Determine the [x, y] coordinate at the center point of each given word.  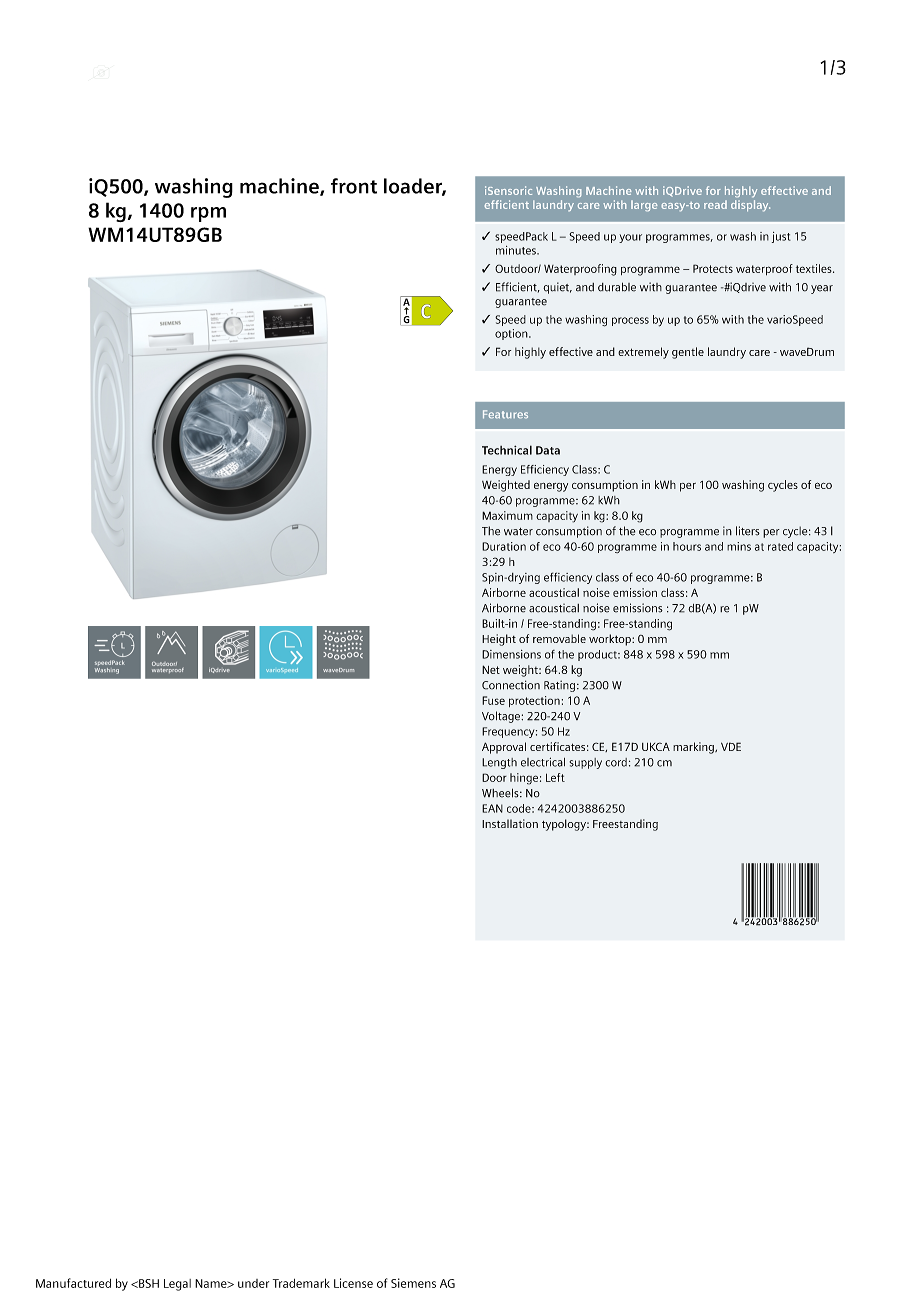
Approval [504, 748]
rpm [208, 214]
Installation [510, 823]
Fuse [493, 700]
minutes [517, 250]
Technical [507, 450]
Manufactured [73, 1283]
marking [694, 748]
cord [616, 762]
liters [748, 531]
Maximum [507, 515]
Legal [177, 1285]
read [715, 204]
